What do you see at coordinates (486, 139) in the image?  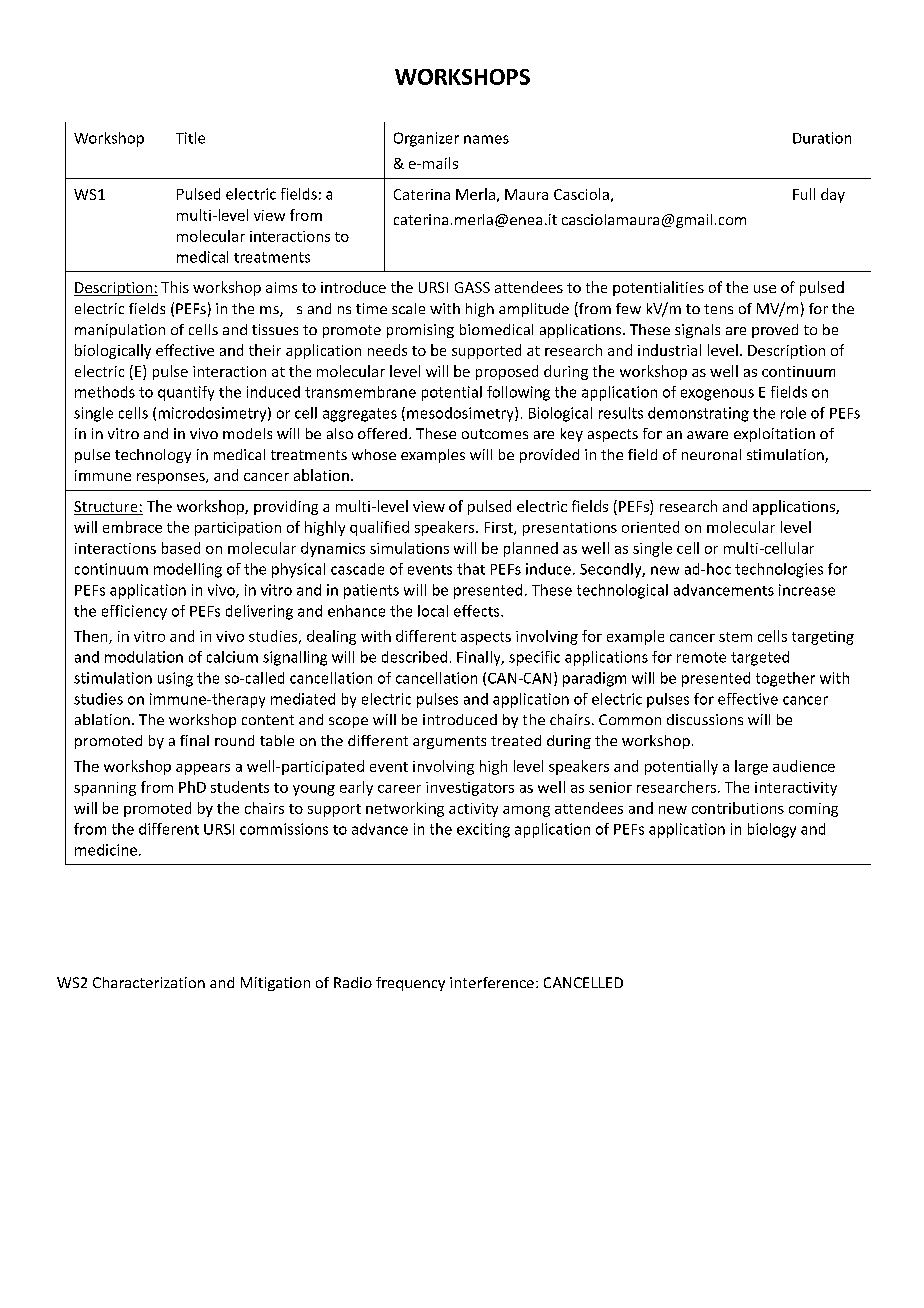 I see `names` at bounding box center [486, 139].
